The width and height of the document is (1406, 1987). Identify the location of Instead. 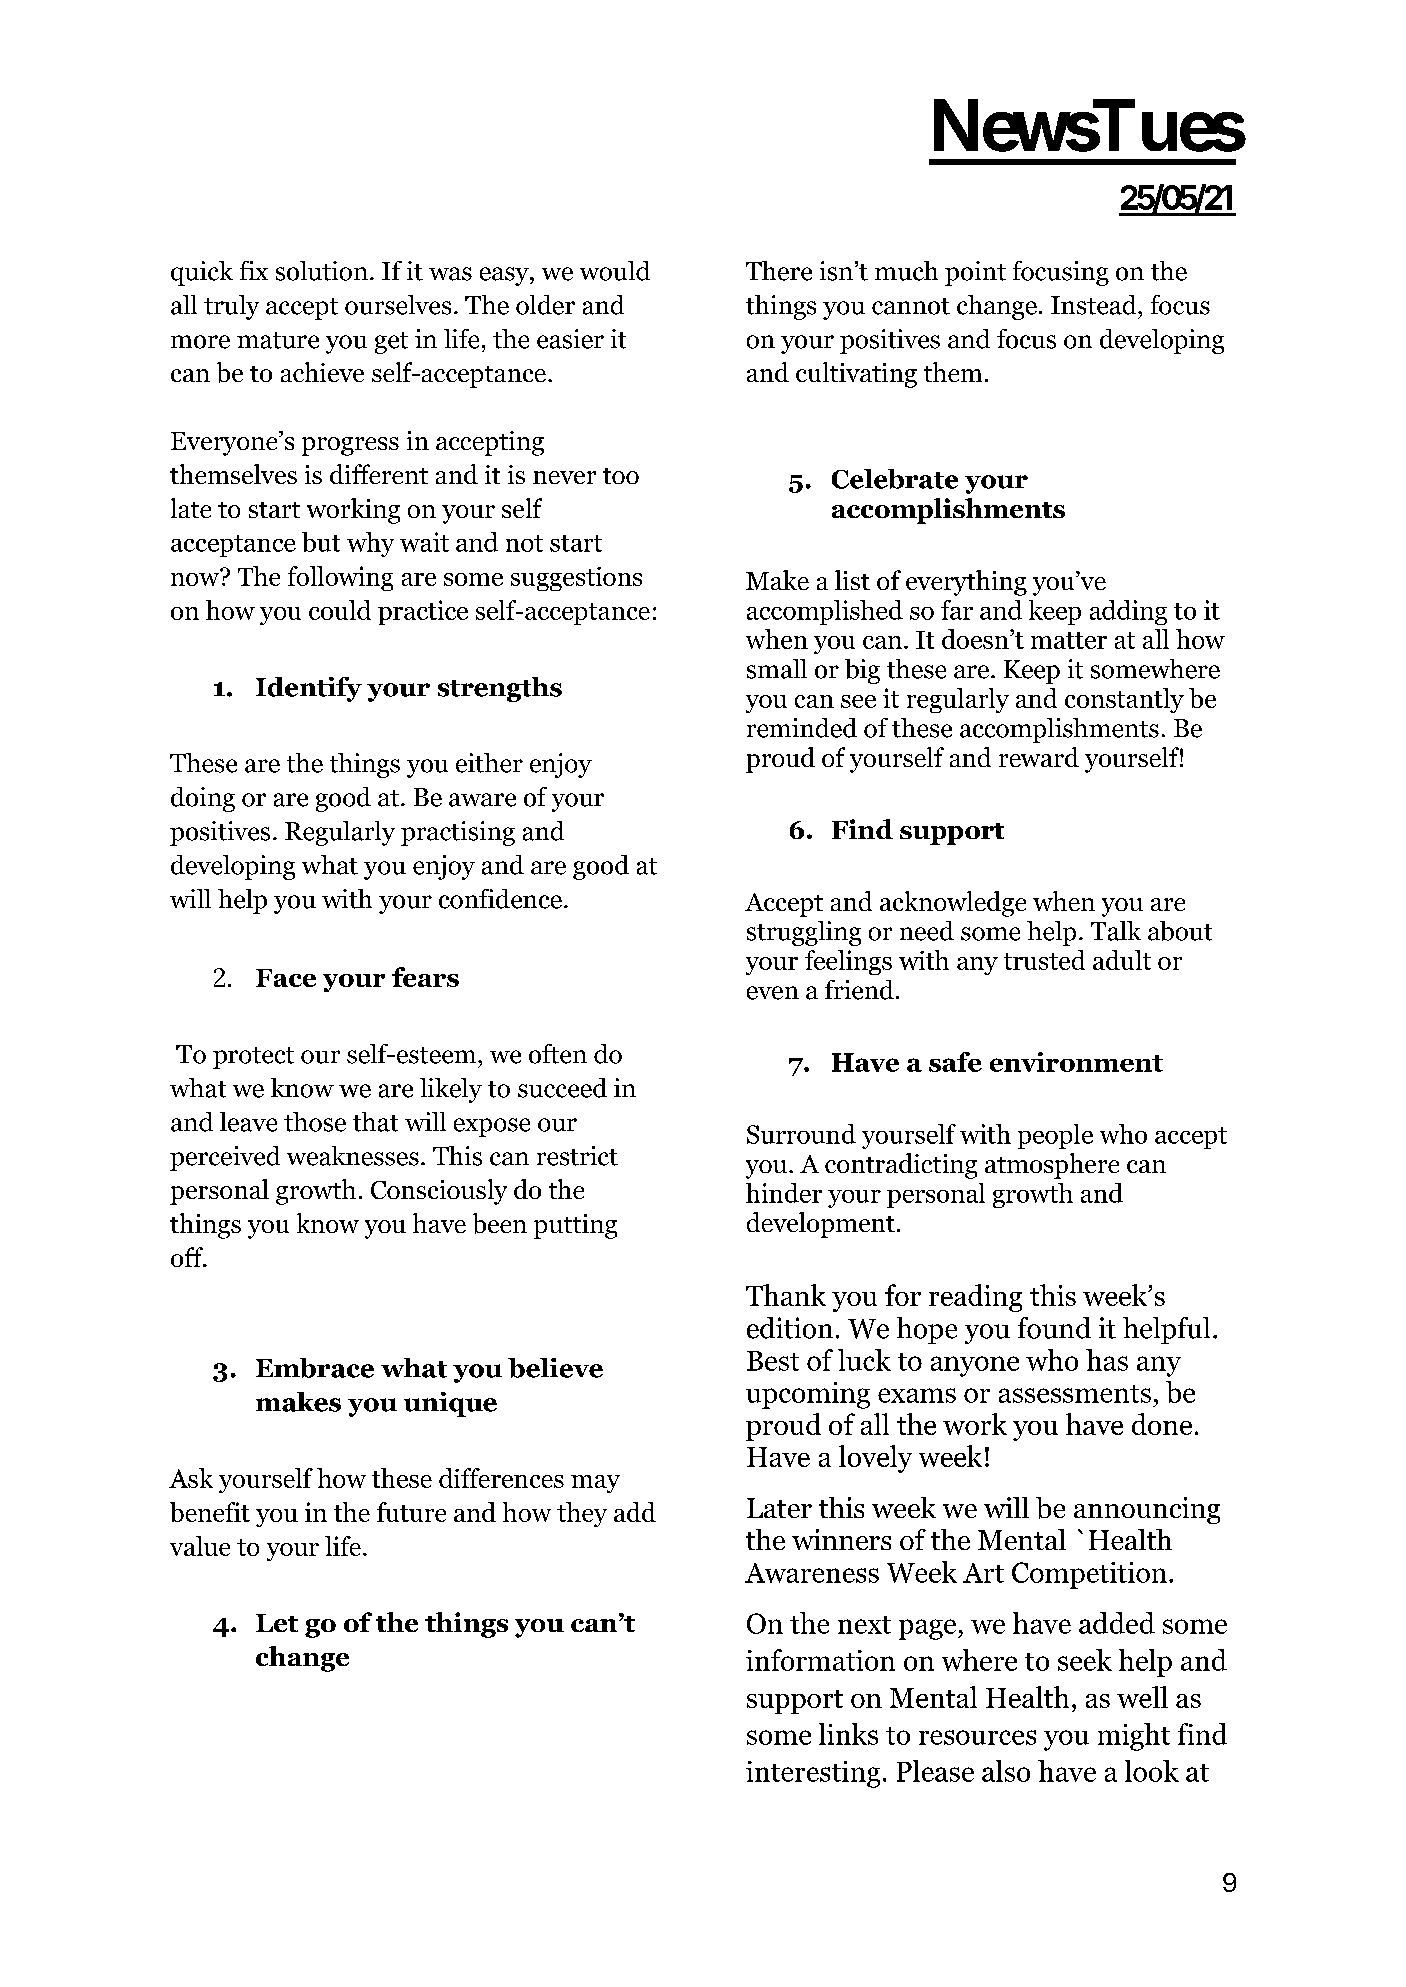
(1095, 305).
